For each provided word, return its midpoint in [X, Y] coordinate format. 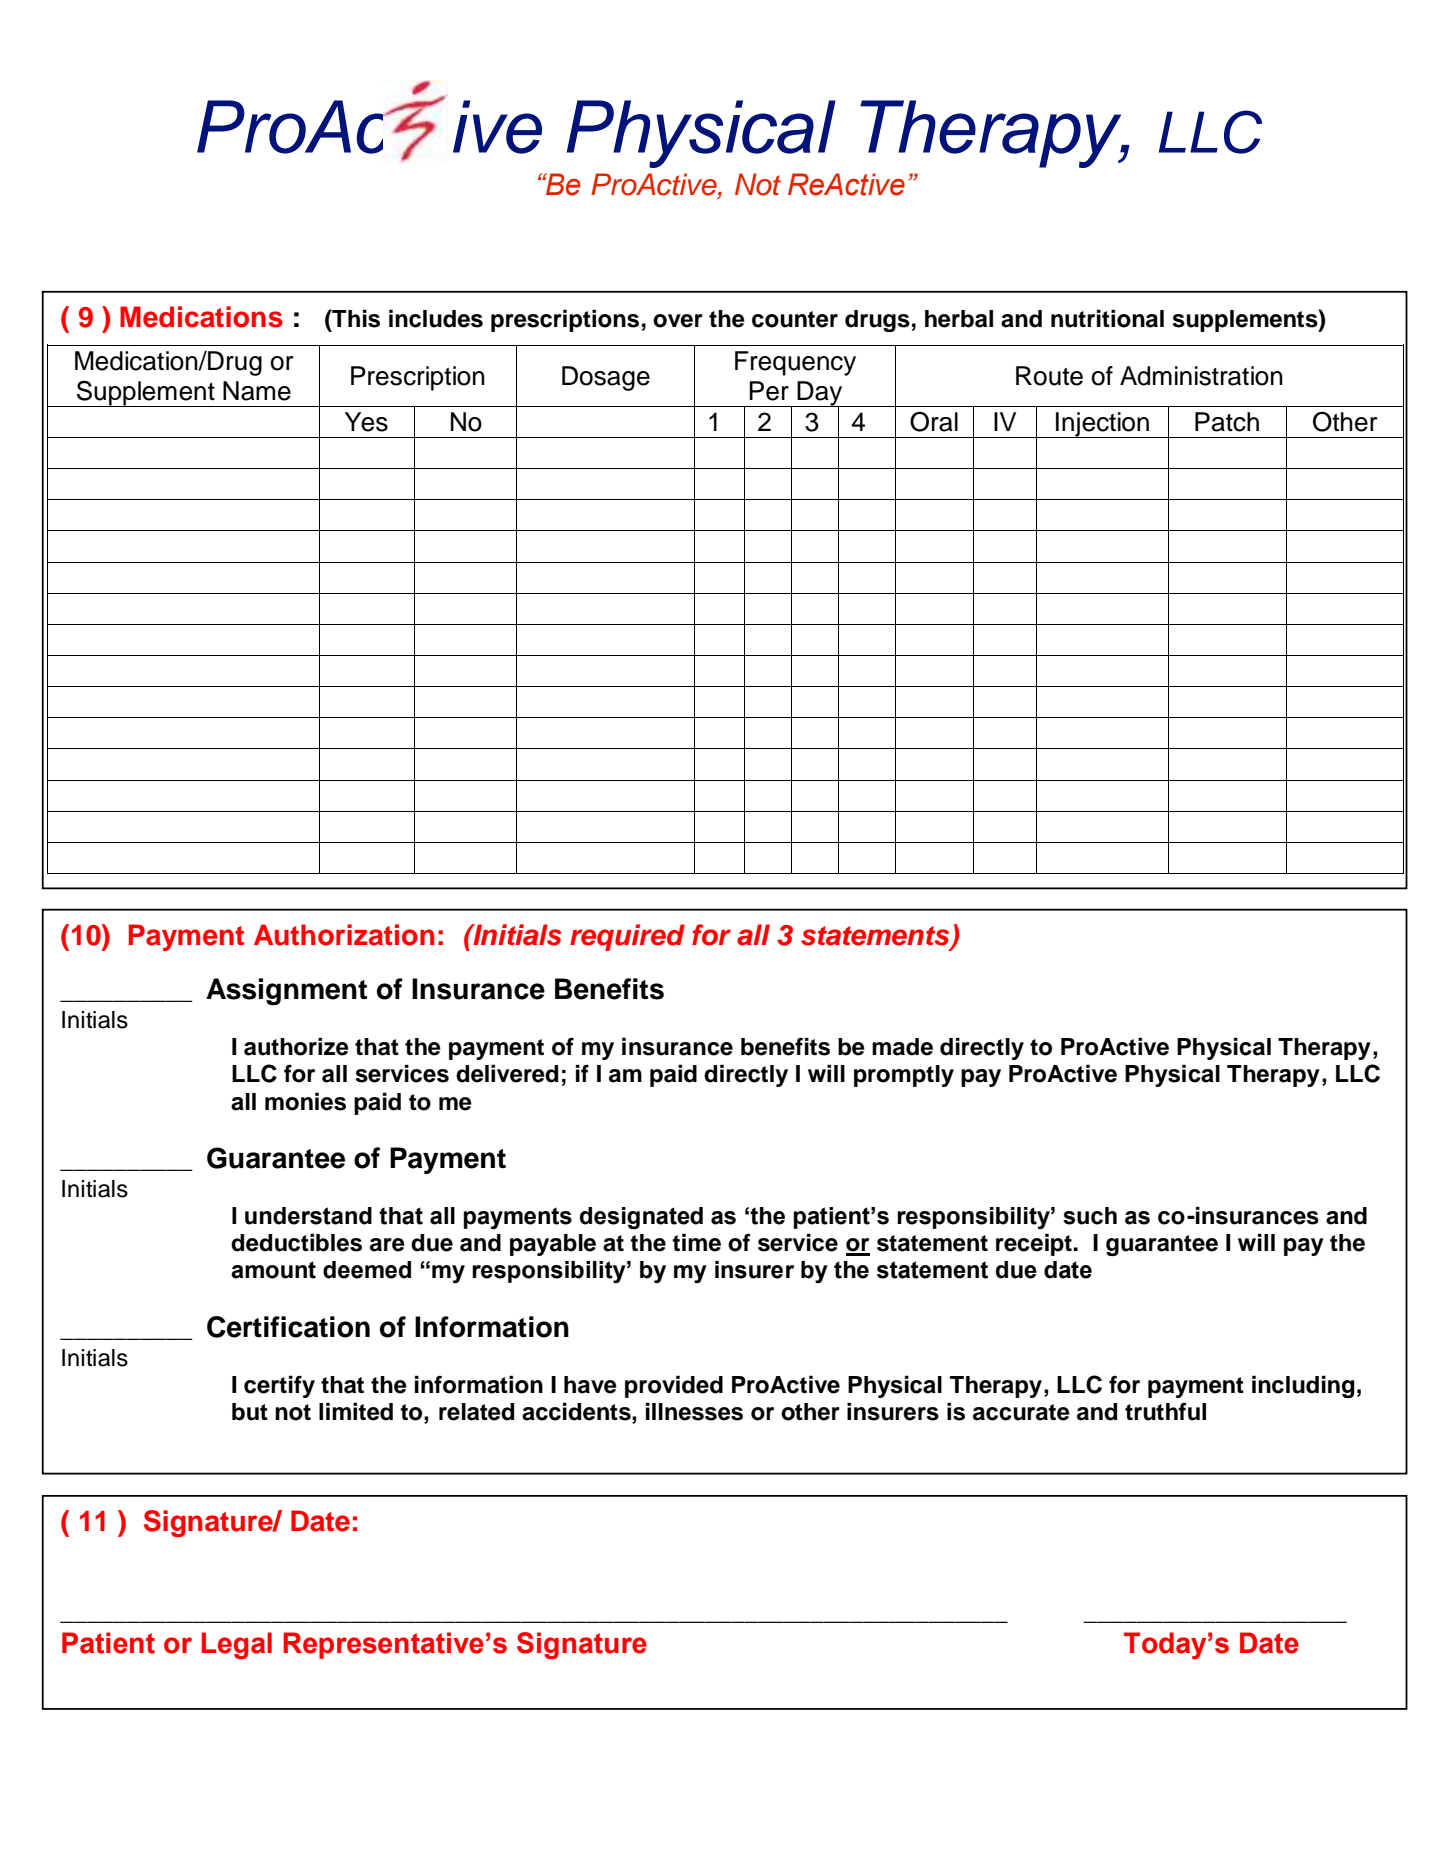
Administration [1201, 376]
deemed [367, 1270]
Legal [237, 1645]
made [902, 1047]
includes [436, 318]
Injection [1103, 425]
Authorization [344, 935]
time [696, 1242]
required [627, 937]
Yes [366, 422]
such [1090, 1216]
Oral [934, 422]
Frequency [795, 363]
